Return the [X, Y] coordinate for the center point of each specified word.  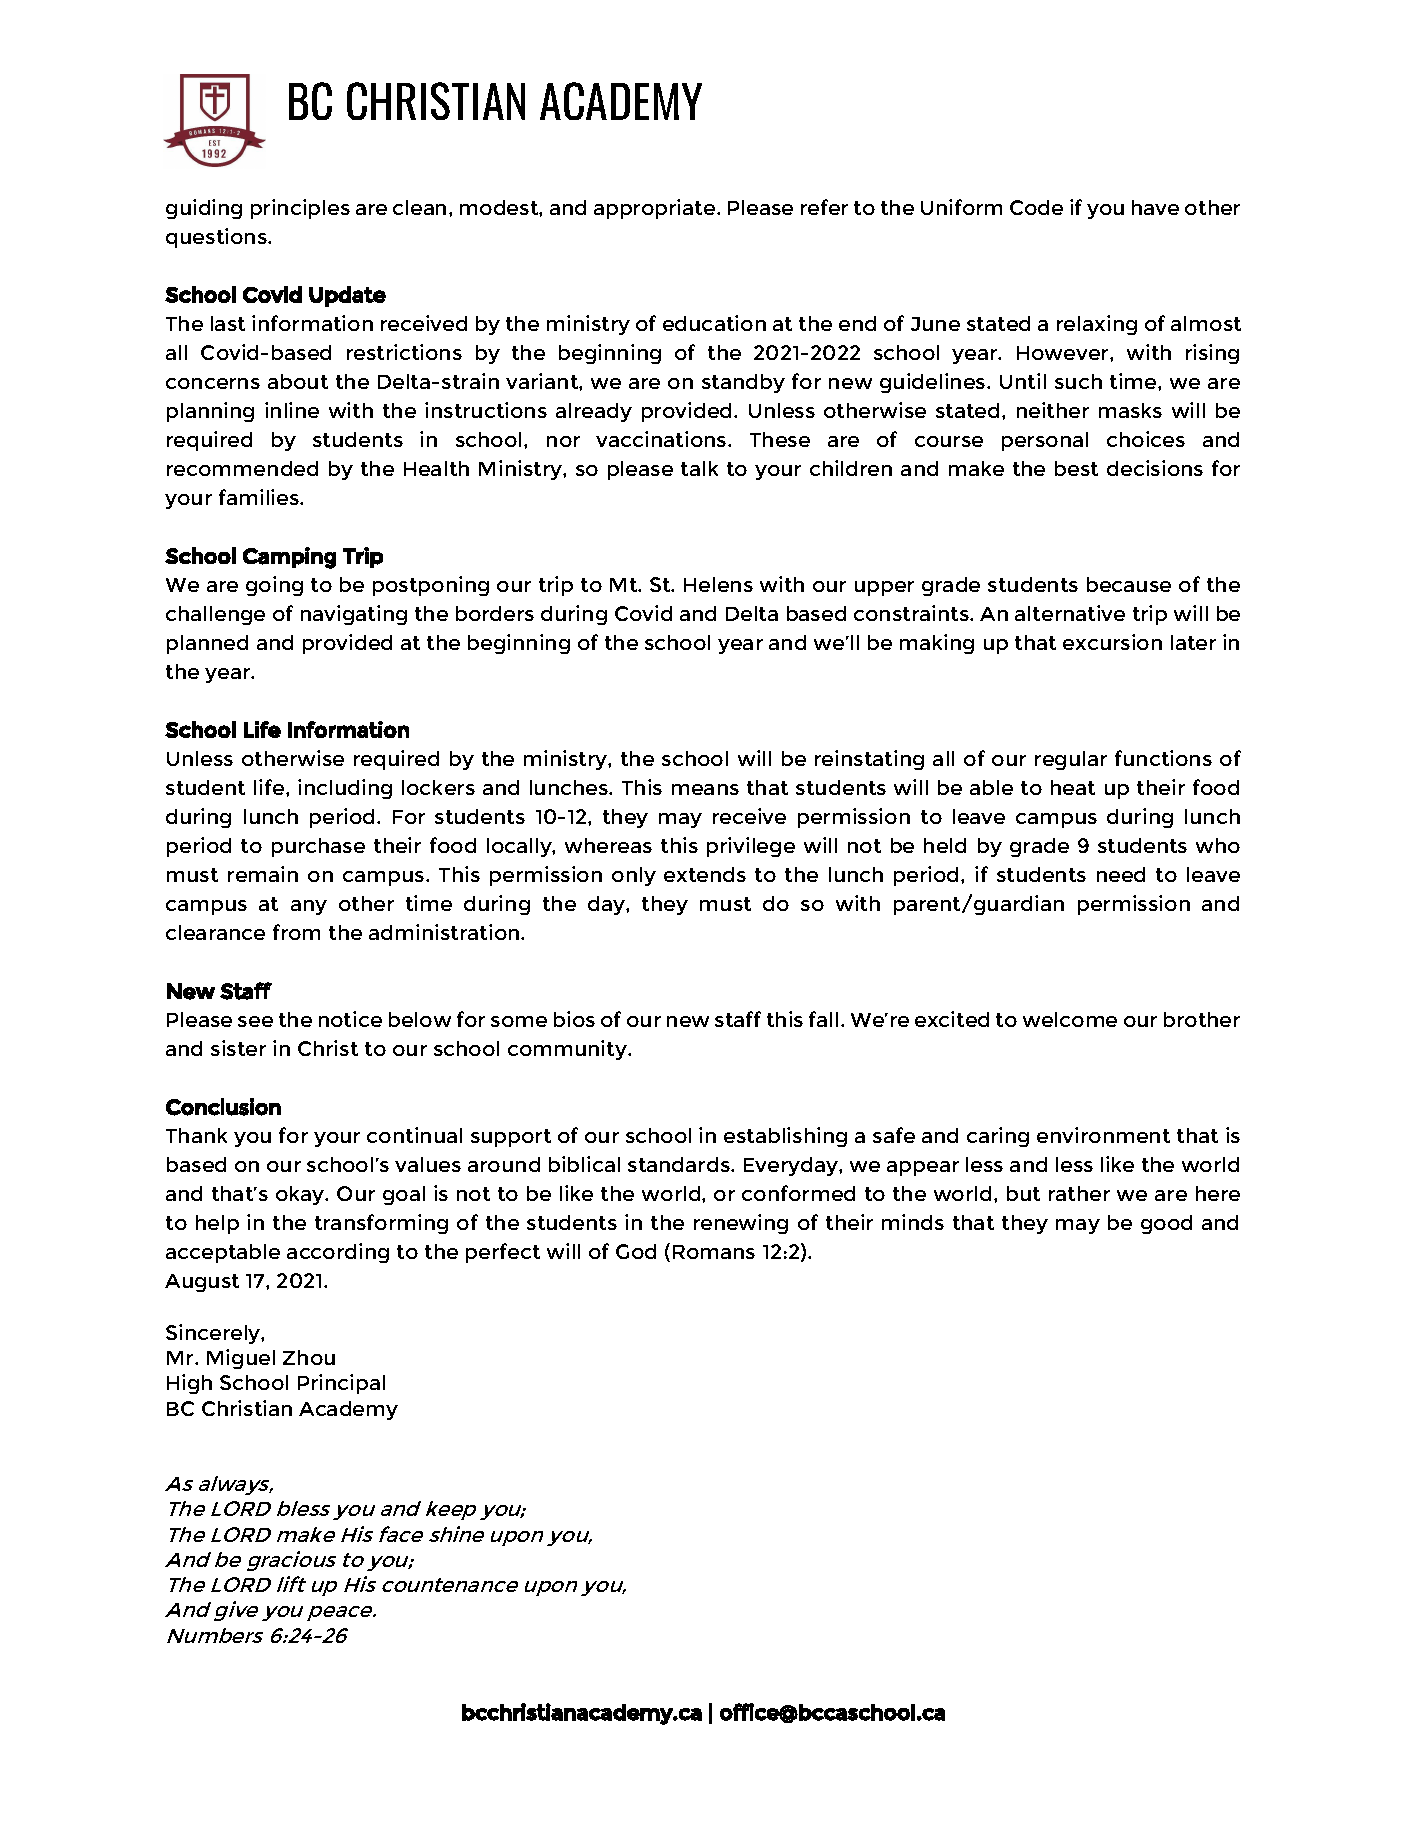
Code [1036, 207]
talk [699, 468]
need [1121, 874]
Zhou [309, 1357]
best [1076, 468]
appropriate [656, 209]
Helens [718, 584]
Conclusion [223, 1107]
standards [680, 1164]
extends [705, 874]
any [309, 907]
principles [300, 209]
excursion [1112, 642]
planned [207, 644]
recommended [242, 468]
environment [1103, 1135]
